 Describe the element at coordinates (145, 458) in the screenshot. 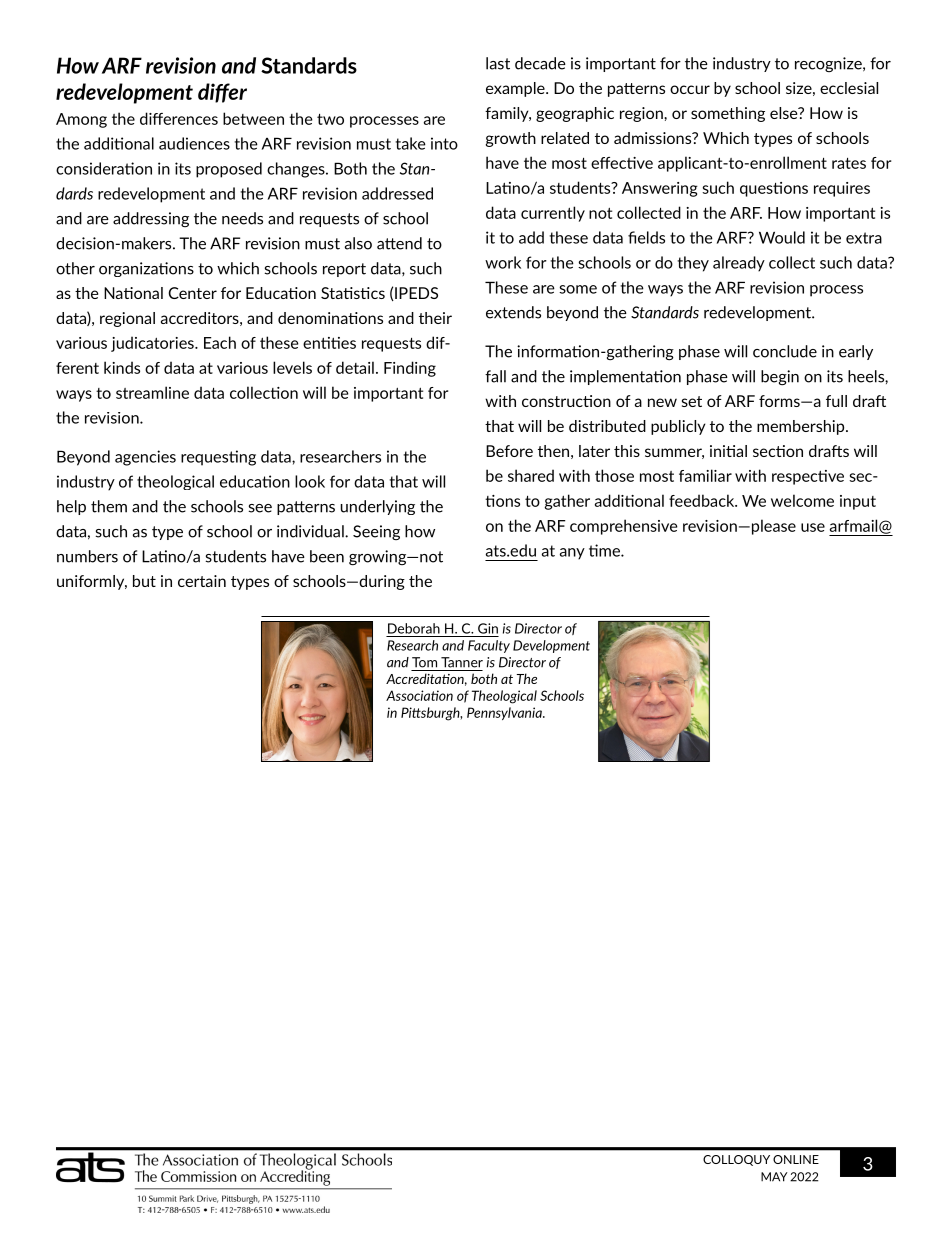

I see `agencies` at that location.
